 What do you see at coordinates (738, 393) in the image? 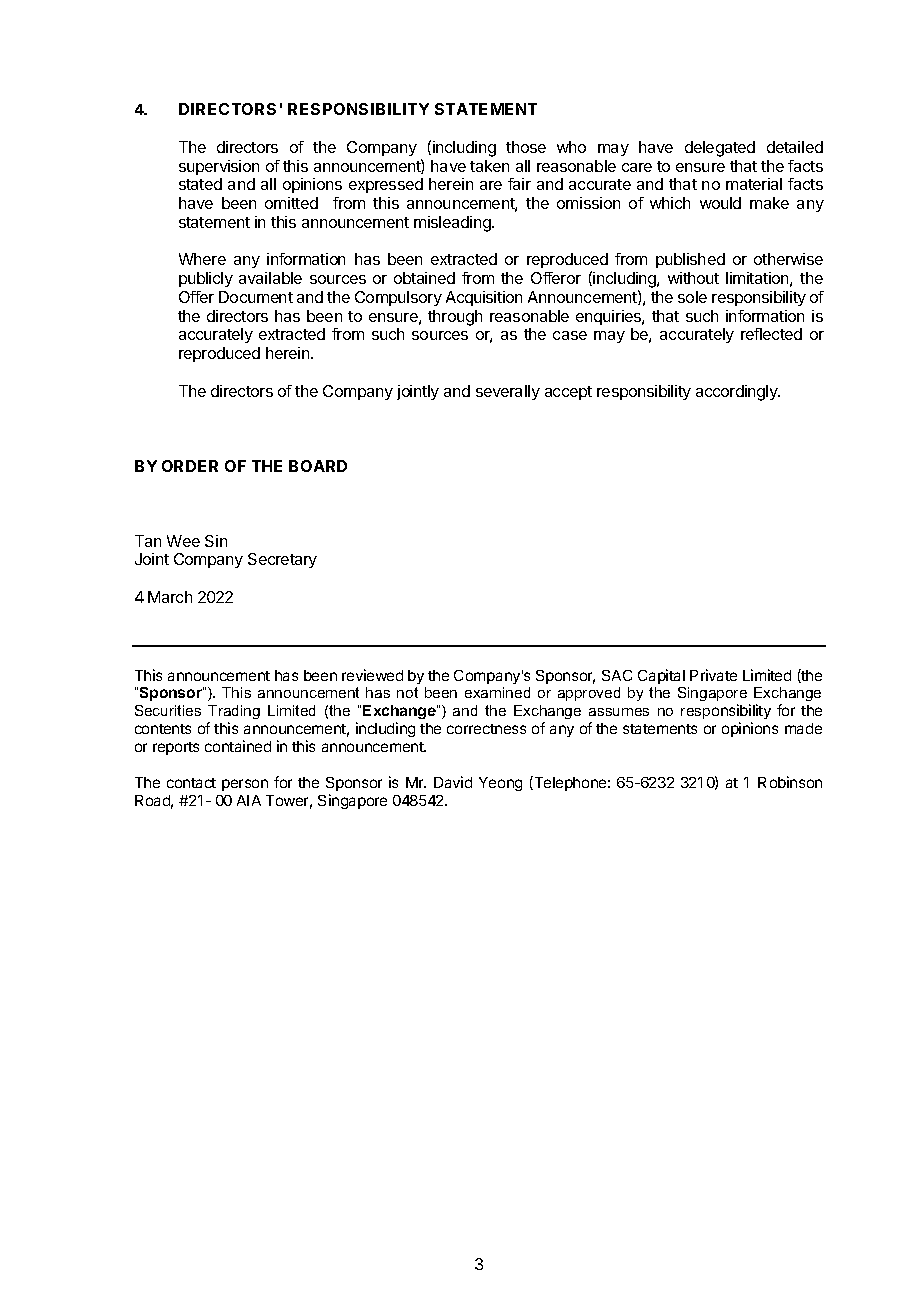
I see `accordingly` at bounding box center [738, 393].
